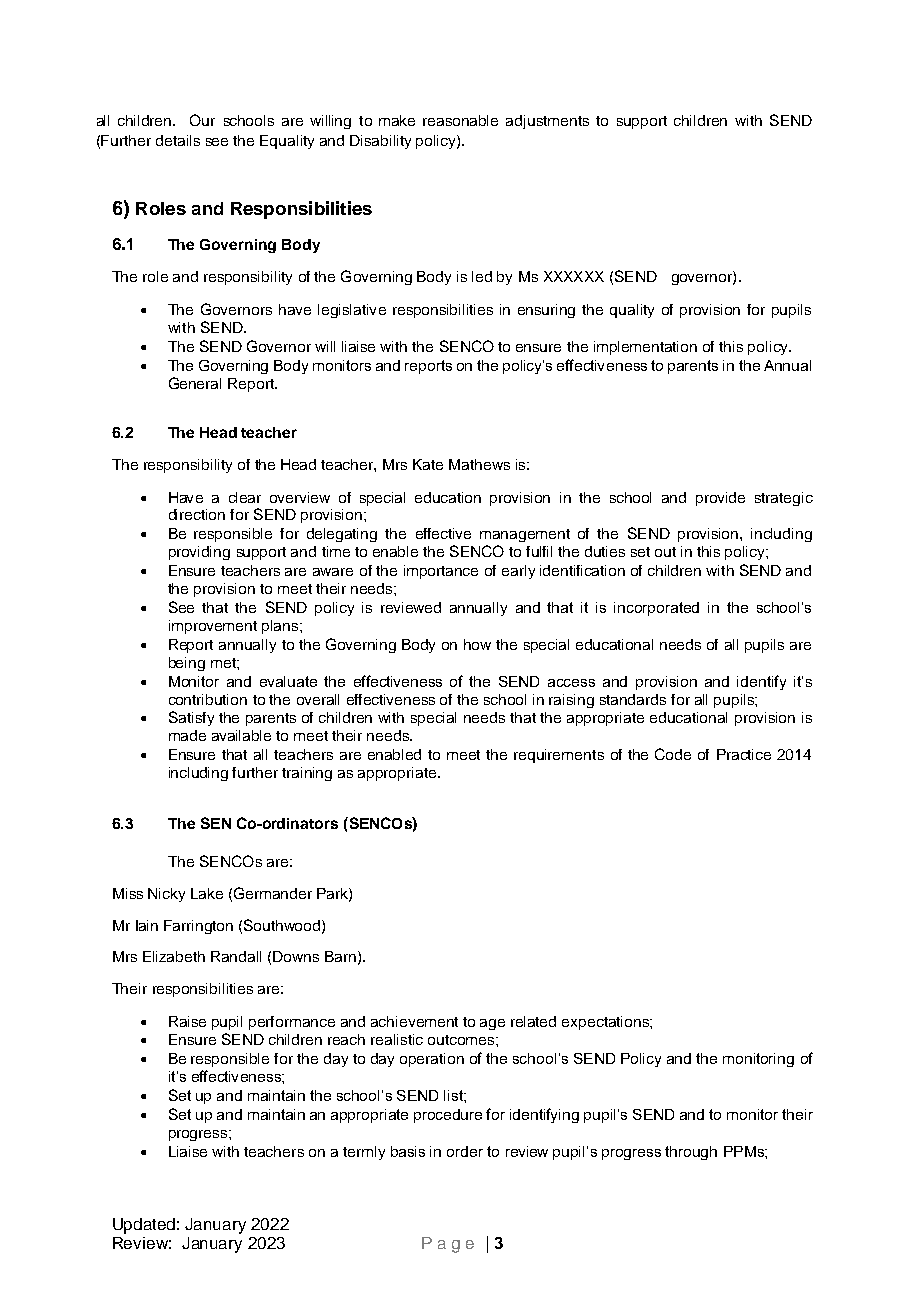 The width and height of the screenshot is (924, 1308). What do you see at coordinates (178, 140) in the screenshot?
I see `details` at bounding box center [178, 140].
